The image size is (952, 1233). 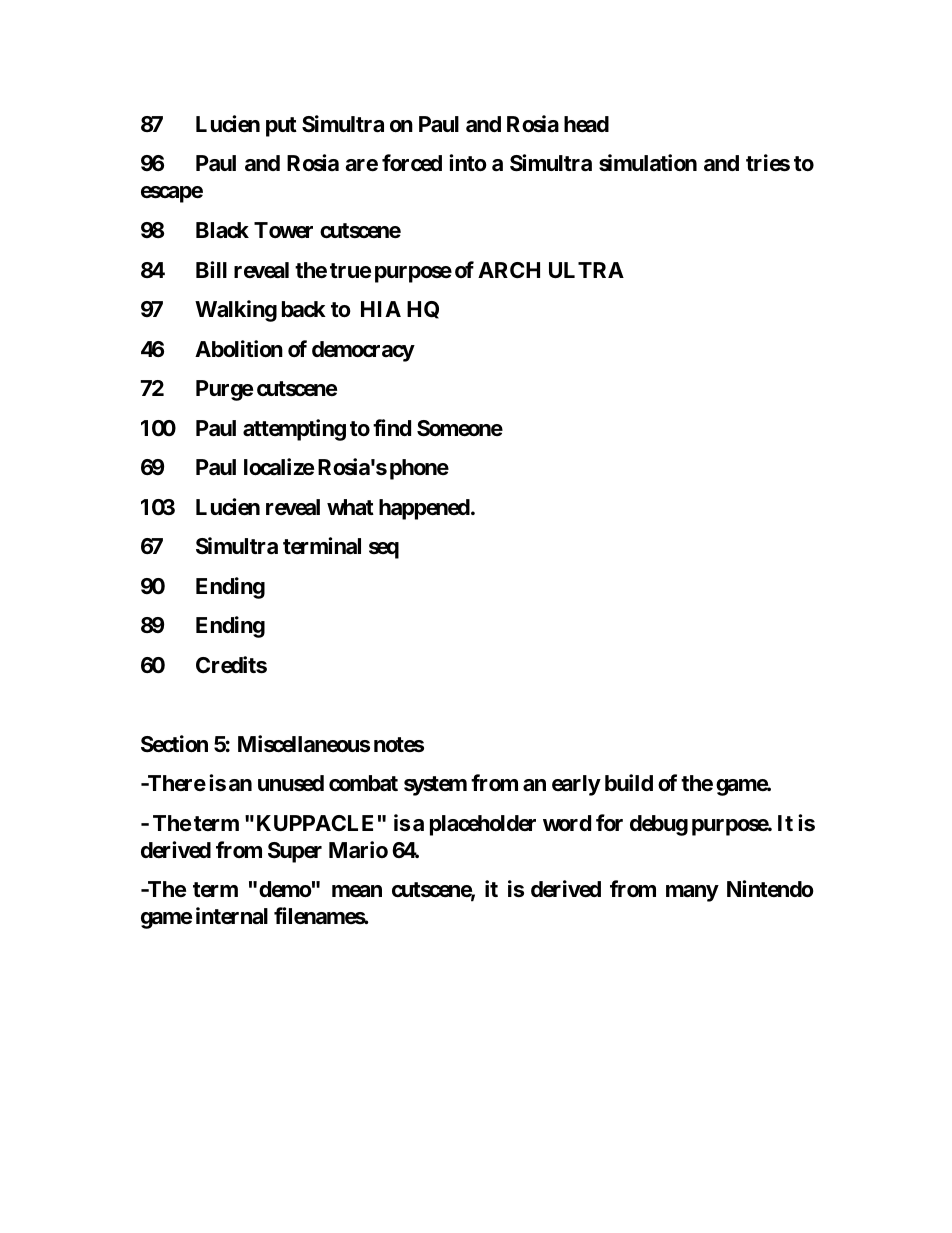 I want to click on put, so click(x=281, y=127).
